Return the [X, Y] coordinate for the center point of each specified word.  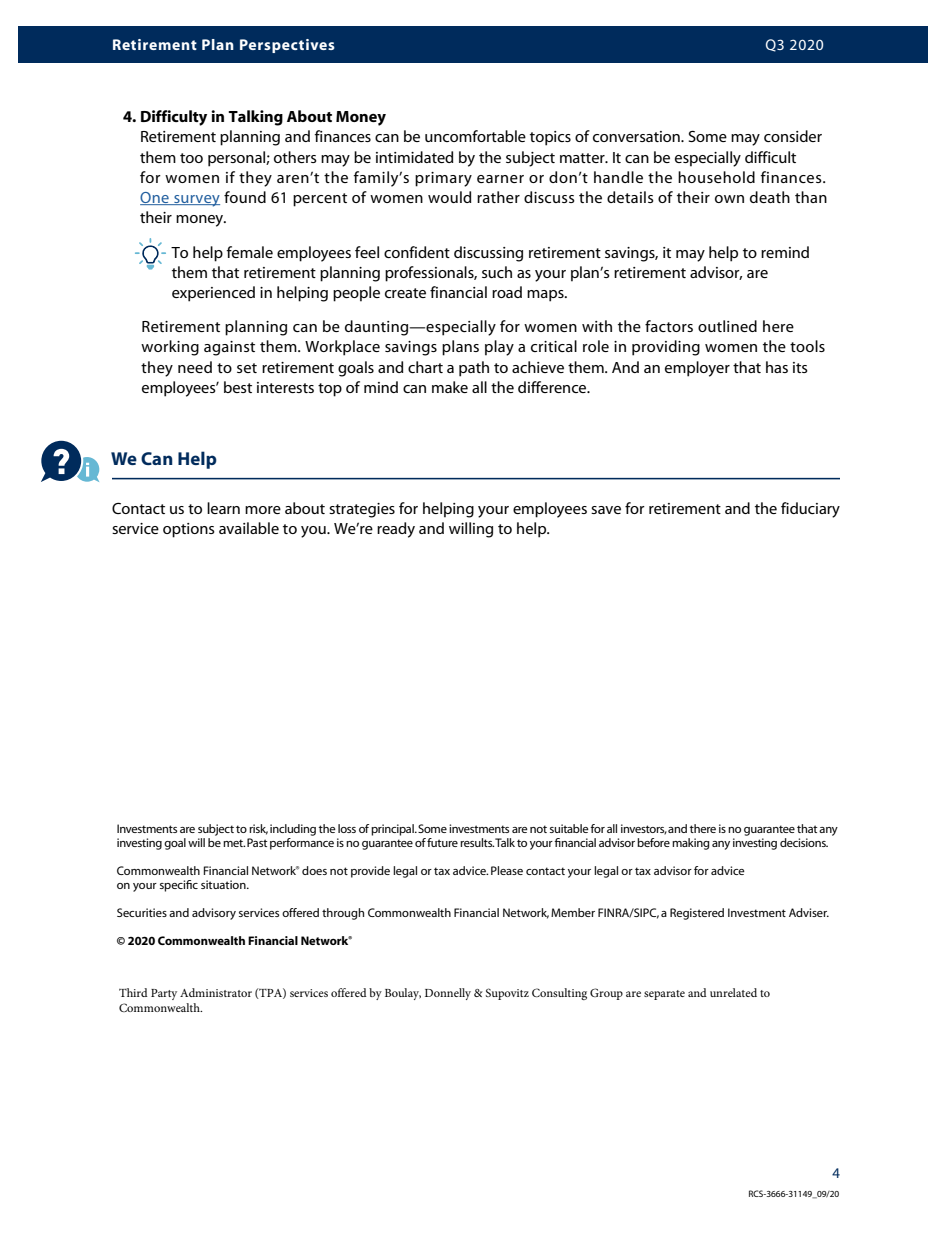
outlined [727, 326]
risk [258, 829]
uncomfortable [475, 136]
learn [223, 508]
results [477, 842]
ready [396, 530]
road [507, 292]
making [691, 844]
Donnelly [448, 994]
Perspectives [287, 46]
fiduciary [810, 510]
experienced [213, 294]
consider [793, 136]
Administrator [216, 992]
